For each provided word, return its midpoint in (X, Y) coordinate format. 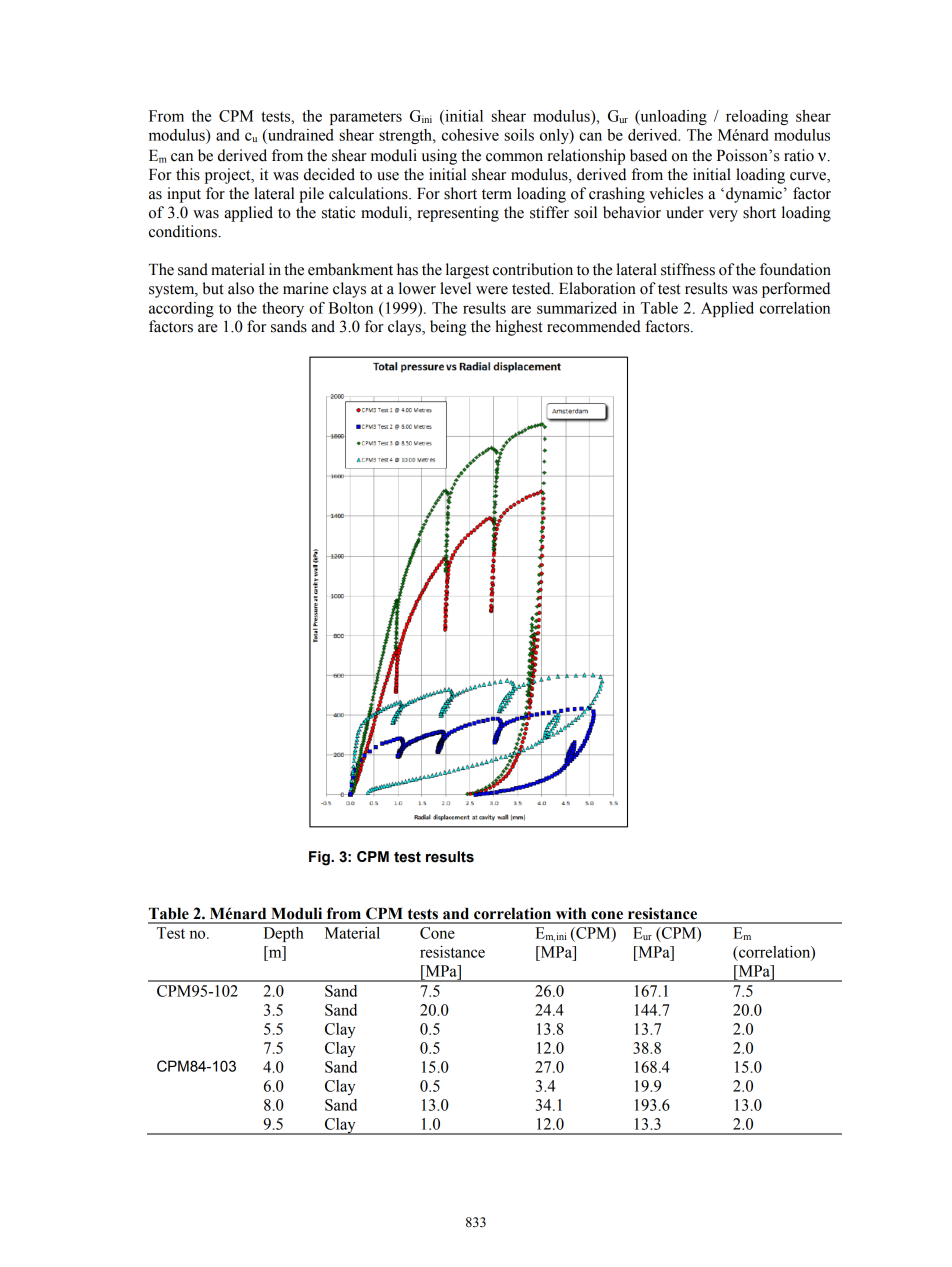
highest (519, 328)
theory (283, 309)
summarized (577, 308)
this (188, 174)
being (448, 328)
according (181, 309)
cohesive (470, 135)
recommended (594, 326)
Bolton (351, 308)
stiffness (688, 269)
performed (796, 290)
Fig (320, 858)
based (648, 155)
